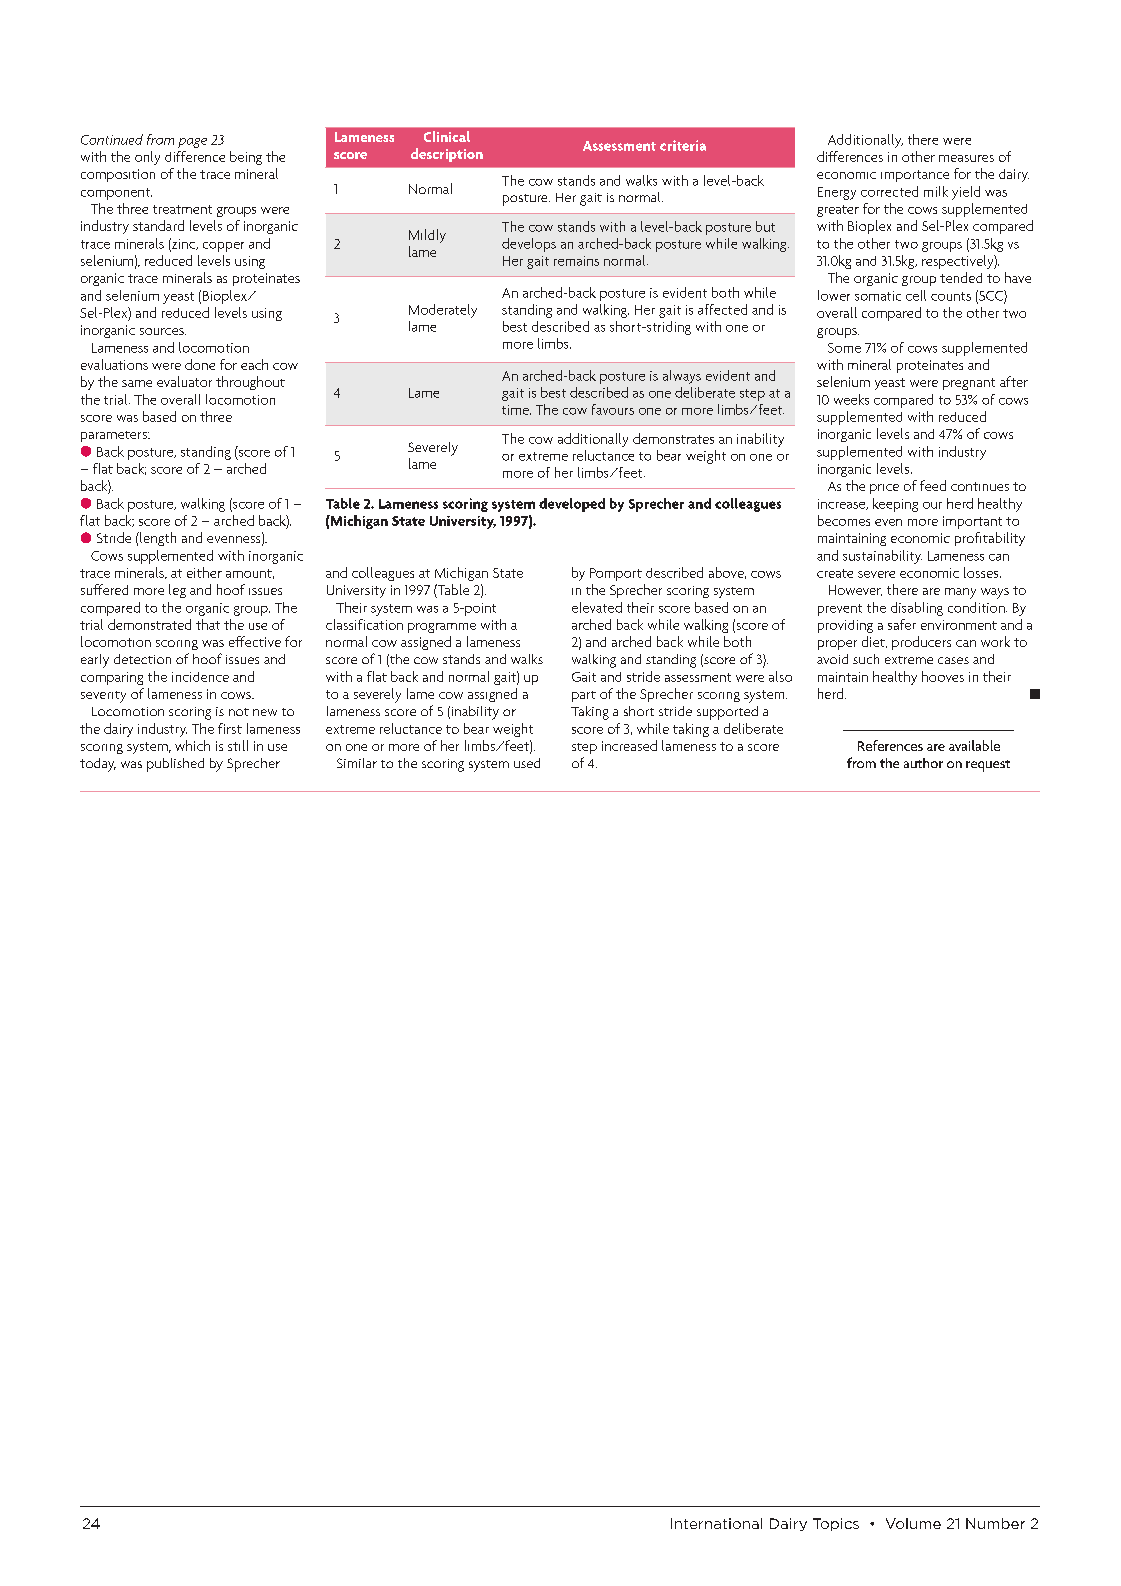 This screenshot has width=1121, height=1586. I want to click on Topics, so click(836, 1524).
